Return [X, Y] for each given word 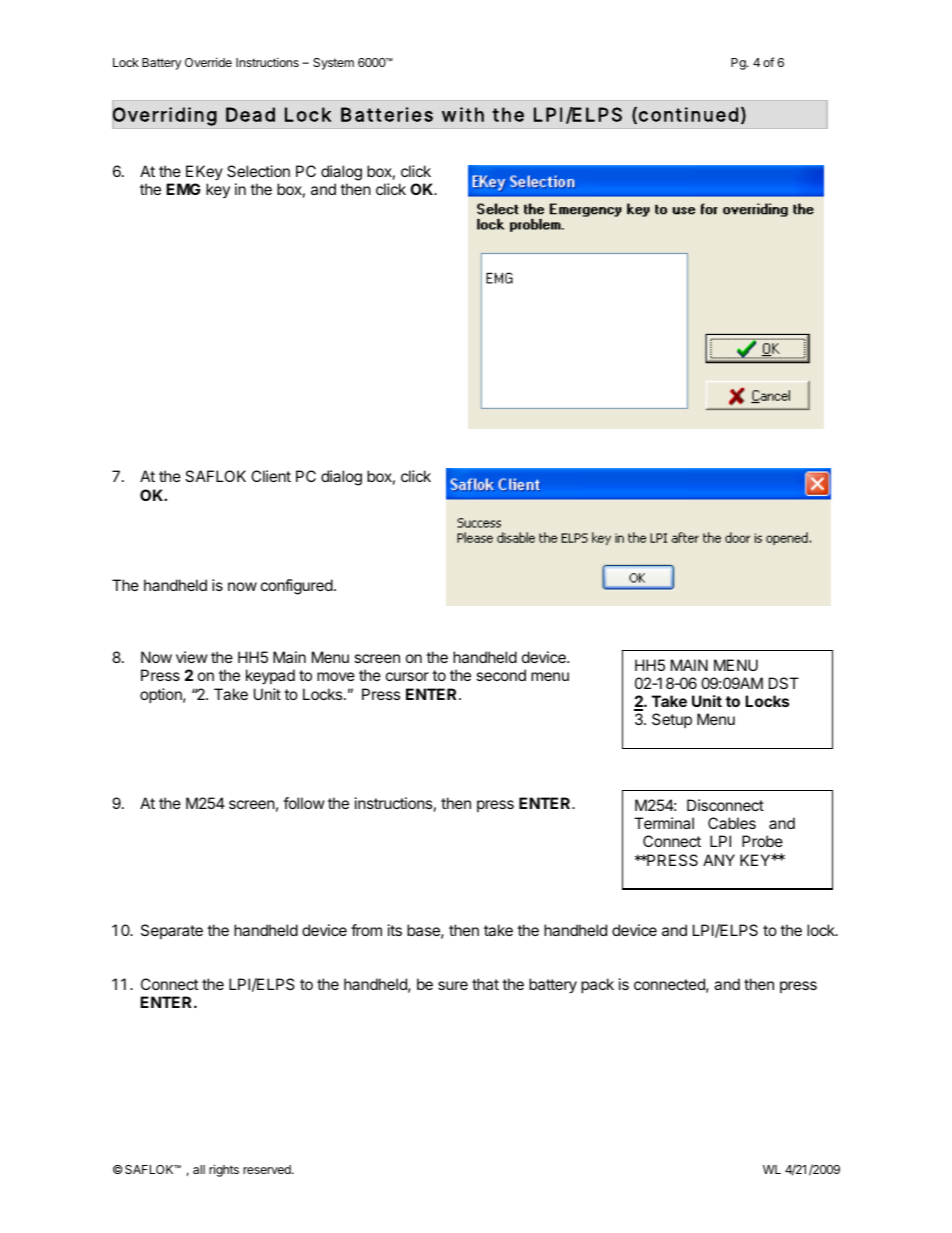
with [463, 114]
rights [224, 1170]
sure [453, 985]
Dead [250, 114]
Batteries [387, 114]
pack [597, 985]
